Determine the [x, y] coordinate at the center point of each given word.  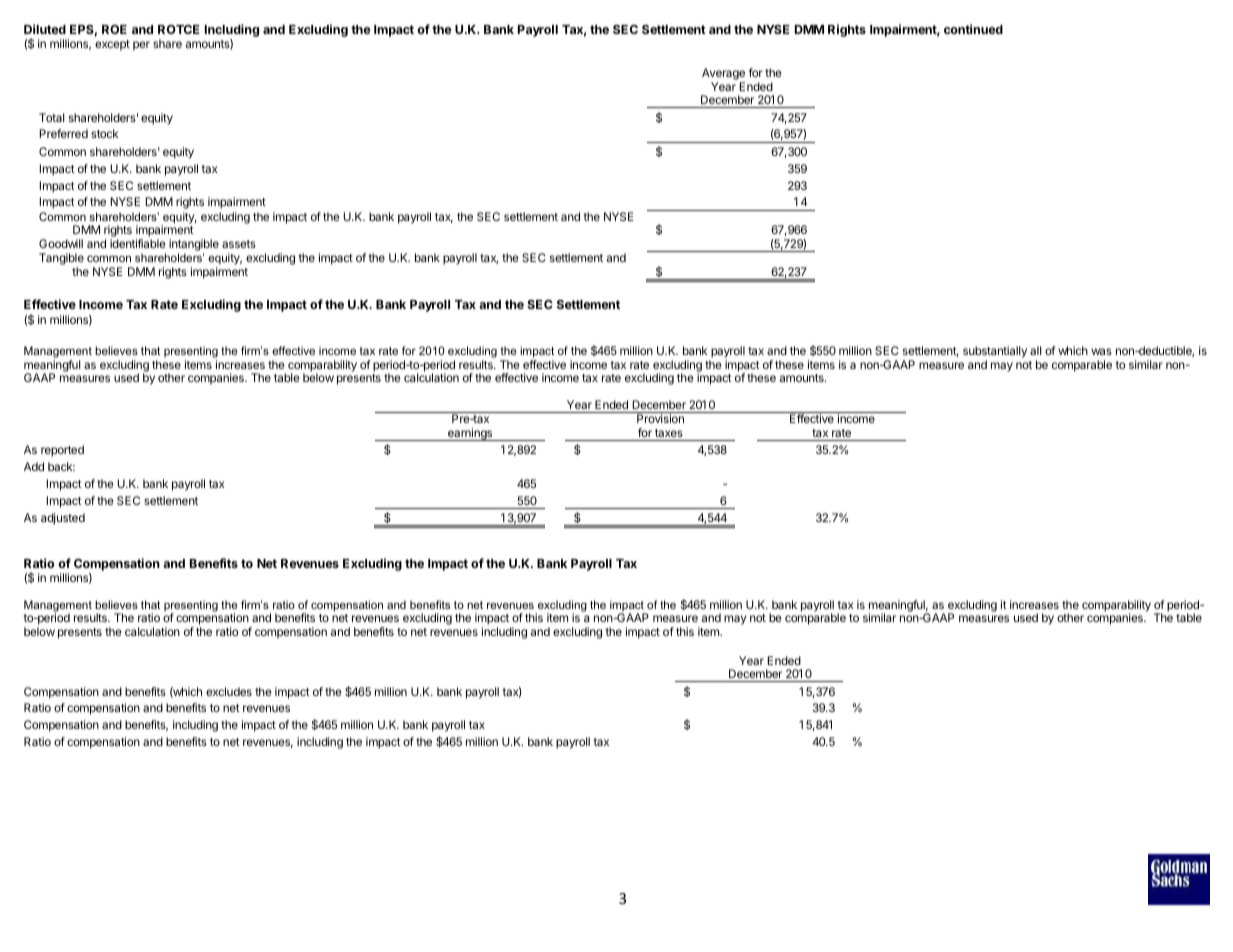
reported [62, 451]
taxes [669, 433]
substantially [995, 353]
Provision [660, 418]
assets [239, 244]
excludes [229, 691]
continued [973, 29]
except [112, 45]
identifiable [138, 243]
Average [723, 74]
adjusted [63, 519]
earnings [470, 434]
